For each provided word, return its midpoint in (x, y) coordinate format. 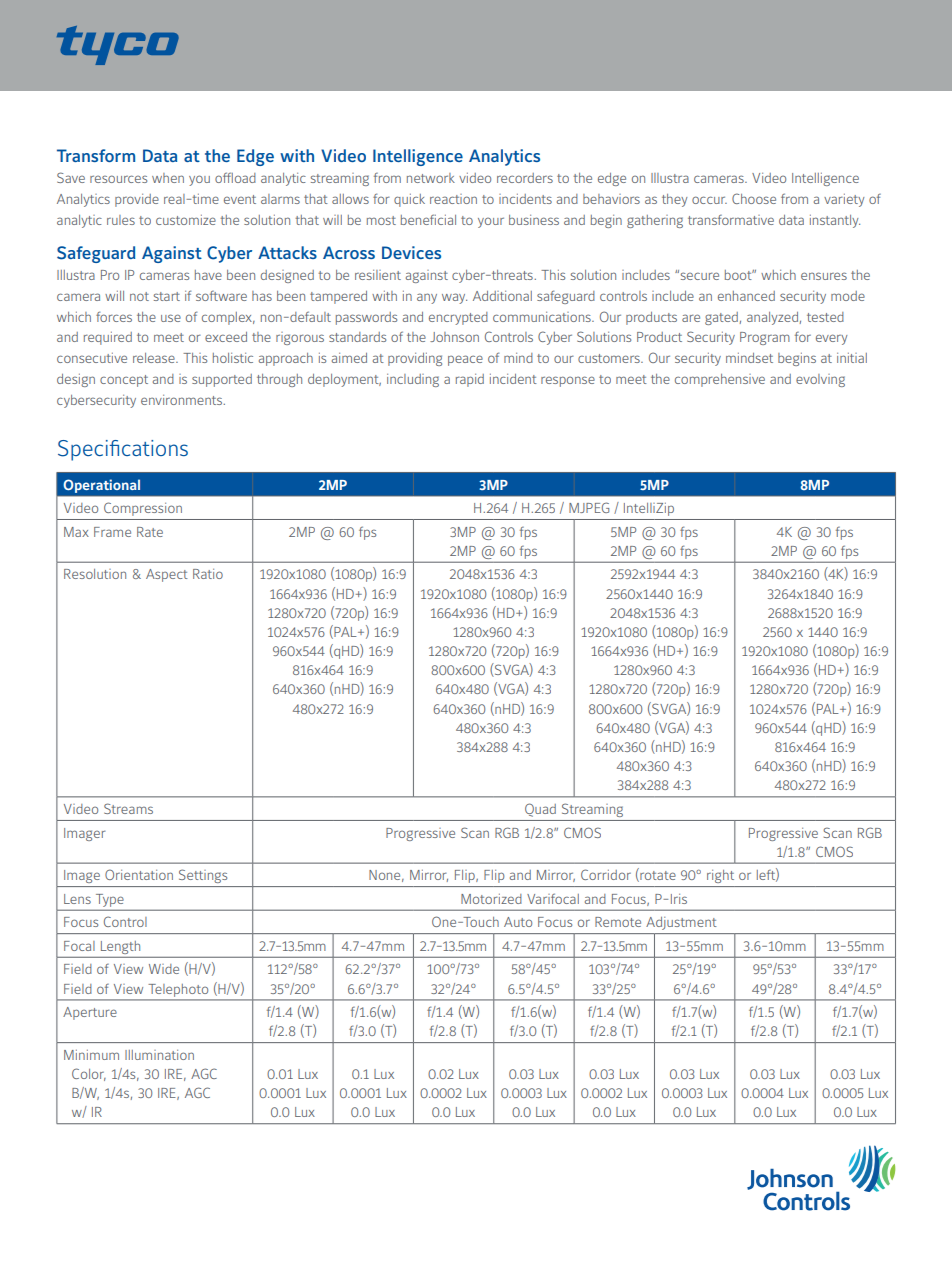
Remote (618, 922)
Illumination (159, 1055)
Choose (754, 198)
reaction (453, 199)
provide (137, 200)
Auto (518, 922)
